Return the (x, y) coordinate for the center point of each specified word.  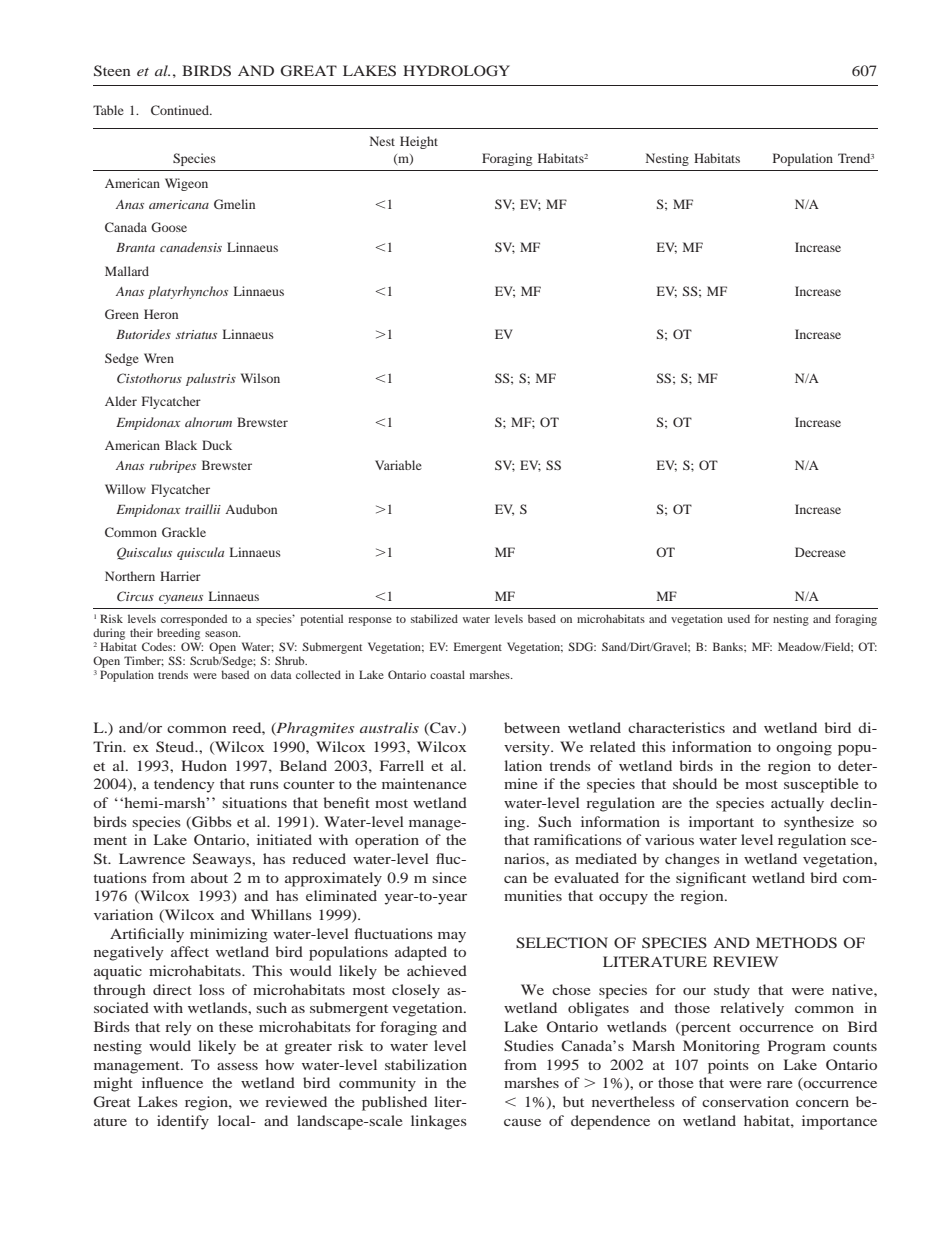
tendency (184, 785)
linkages (439, 1122)
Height (419, 142)
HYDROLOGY (456, 71)
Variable (398, 465)
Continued (181, 110)
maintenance (424, 783)
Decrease (820, 552)
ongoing (804, 748)
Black (181, 445)
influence (172, 1082)
